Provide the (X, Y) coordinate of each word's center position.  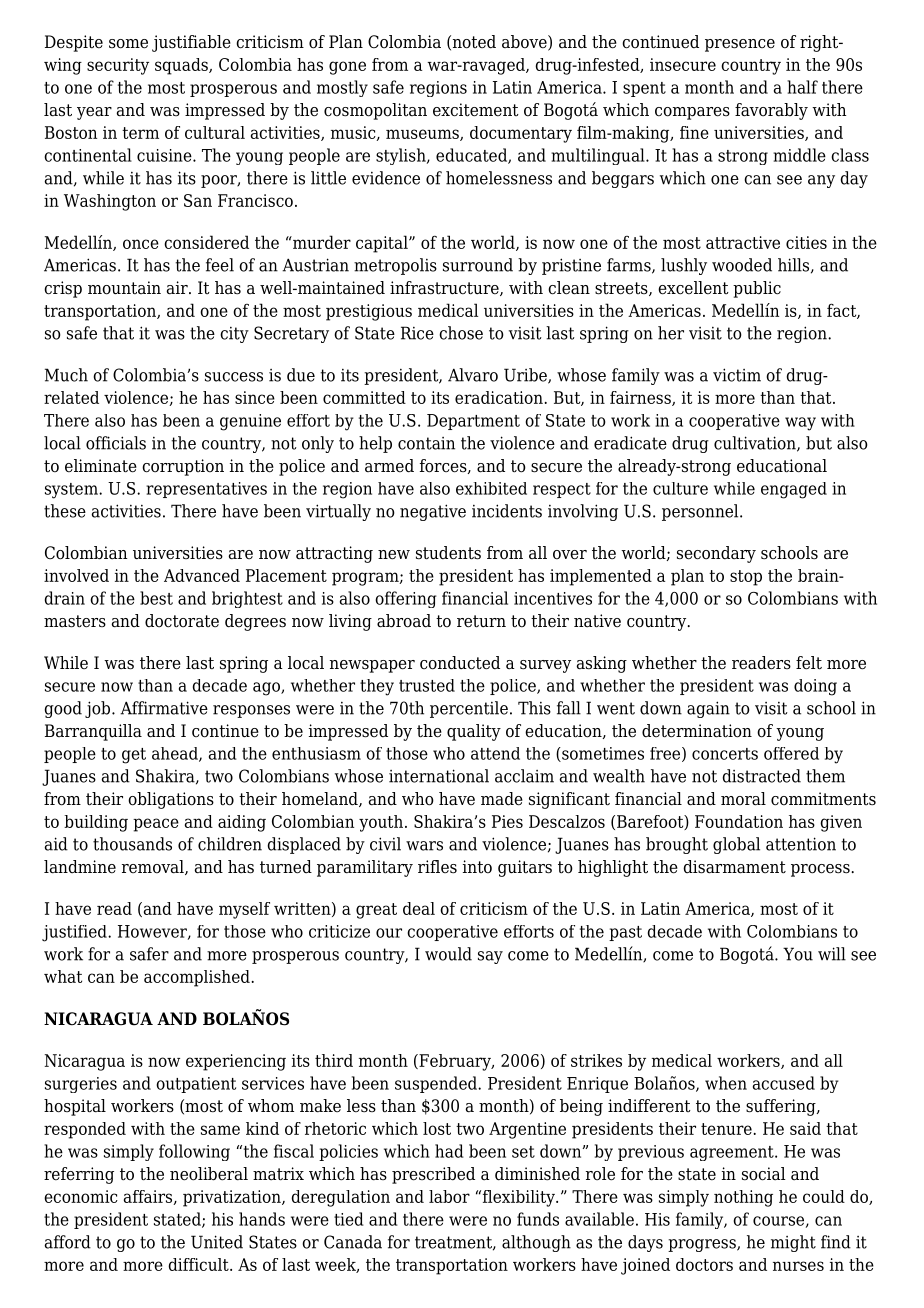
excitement (476, 110)
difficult (199, 1264)
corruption (183, 467)
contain (426, 443)
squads (182, 66)
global (736, 845)
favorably (771, 111)
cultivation (756, 444)
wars (424, 846)
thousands (132, 844)
